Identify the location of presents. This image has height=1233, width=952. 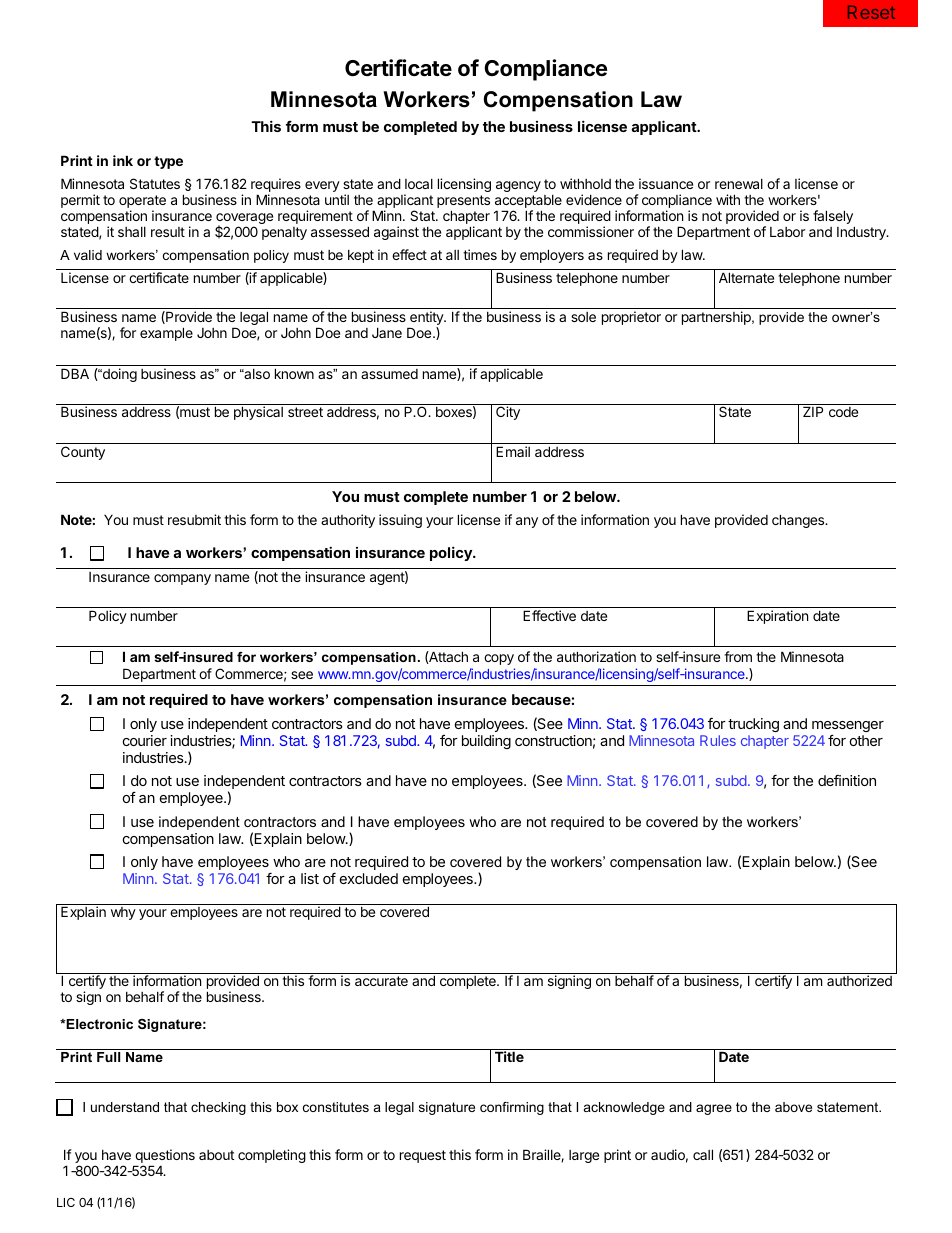
(463, 203).
